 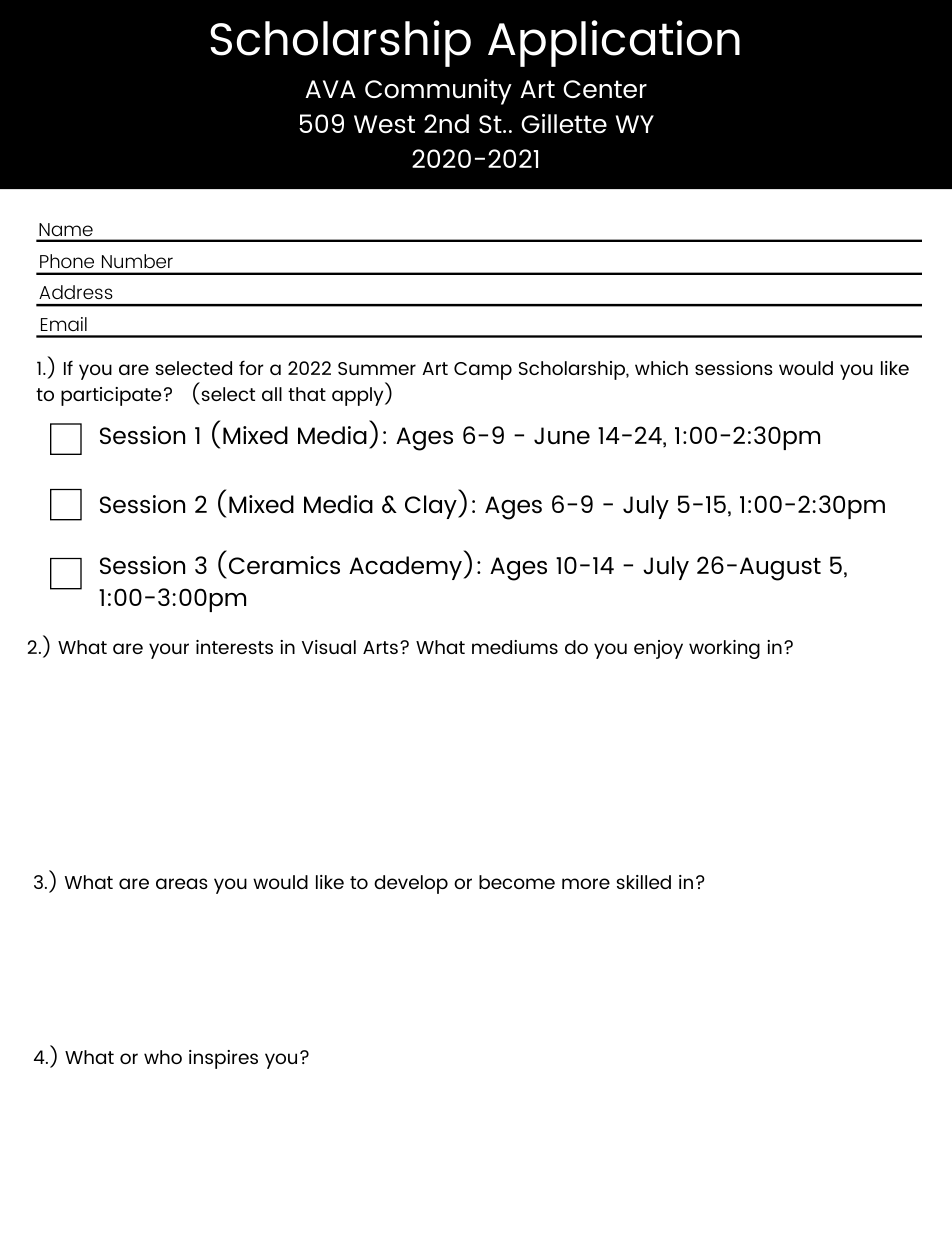 I want to click on who, so click(x=163, y=1057).
